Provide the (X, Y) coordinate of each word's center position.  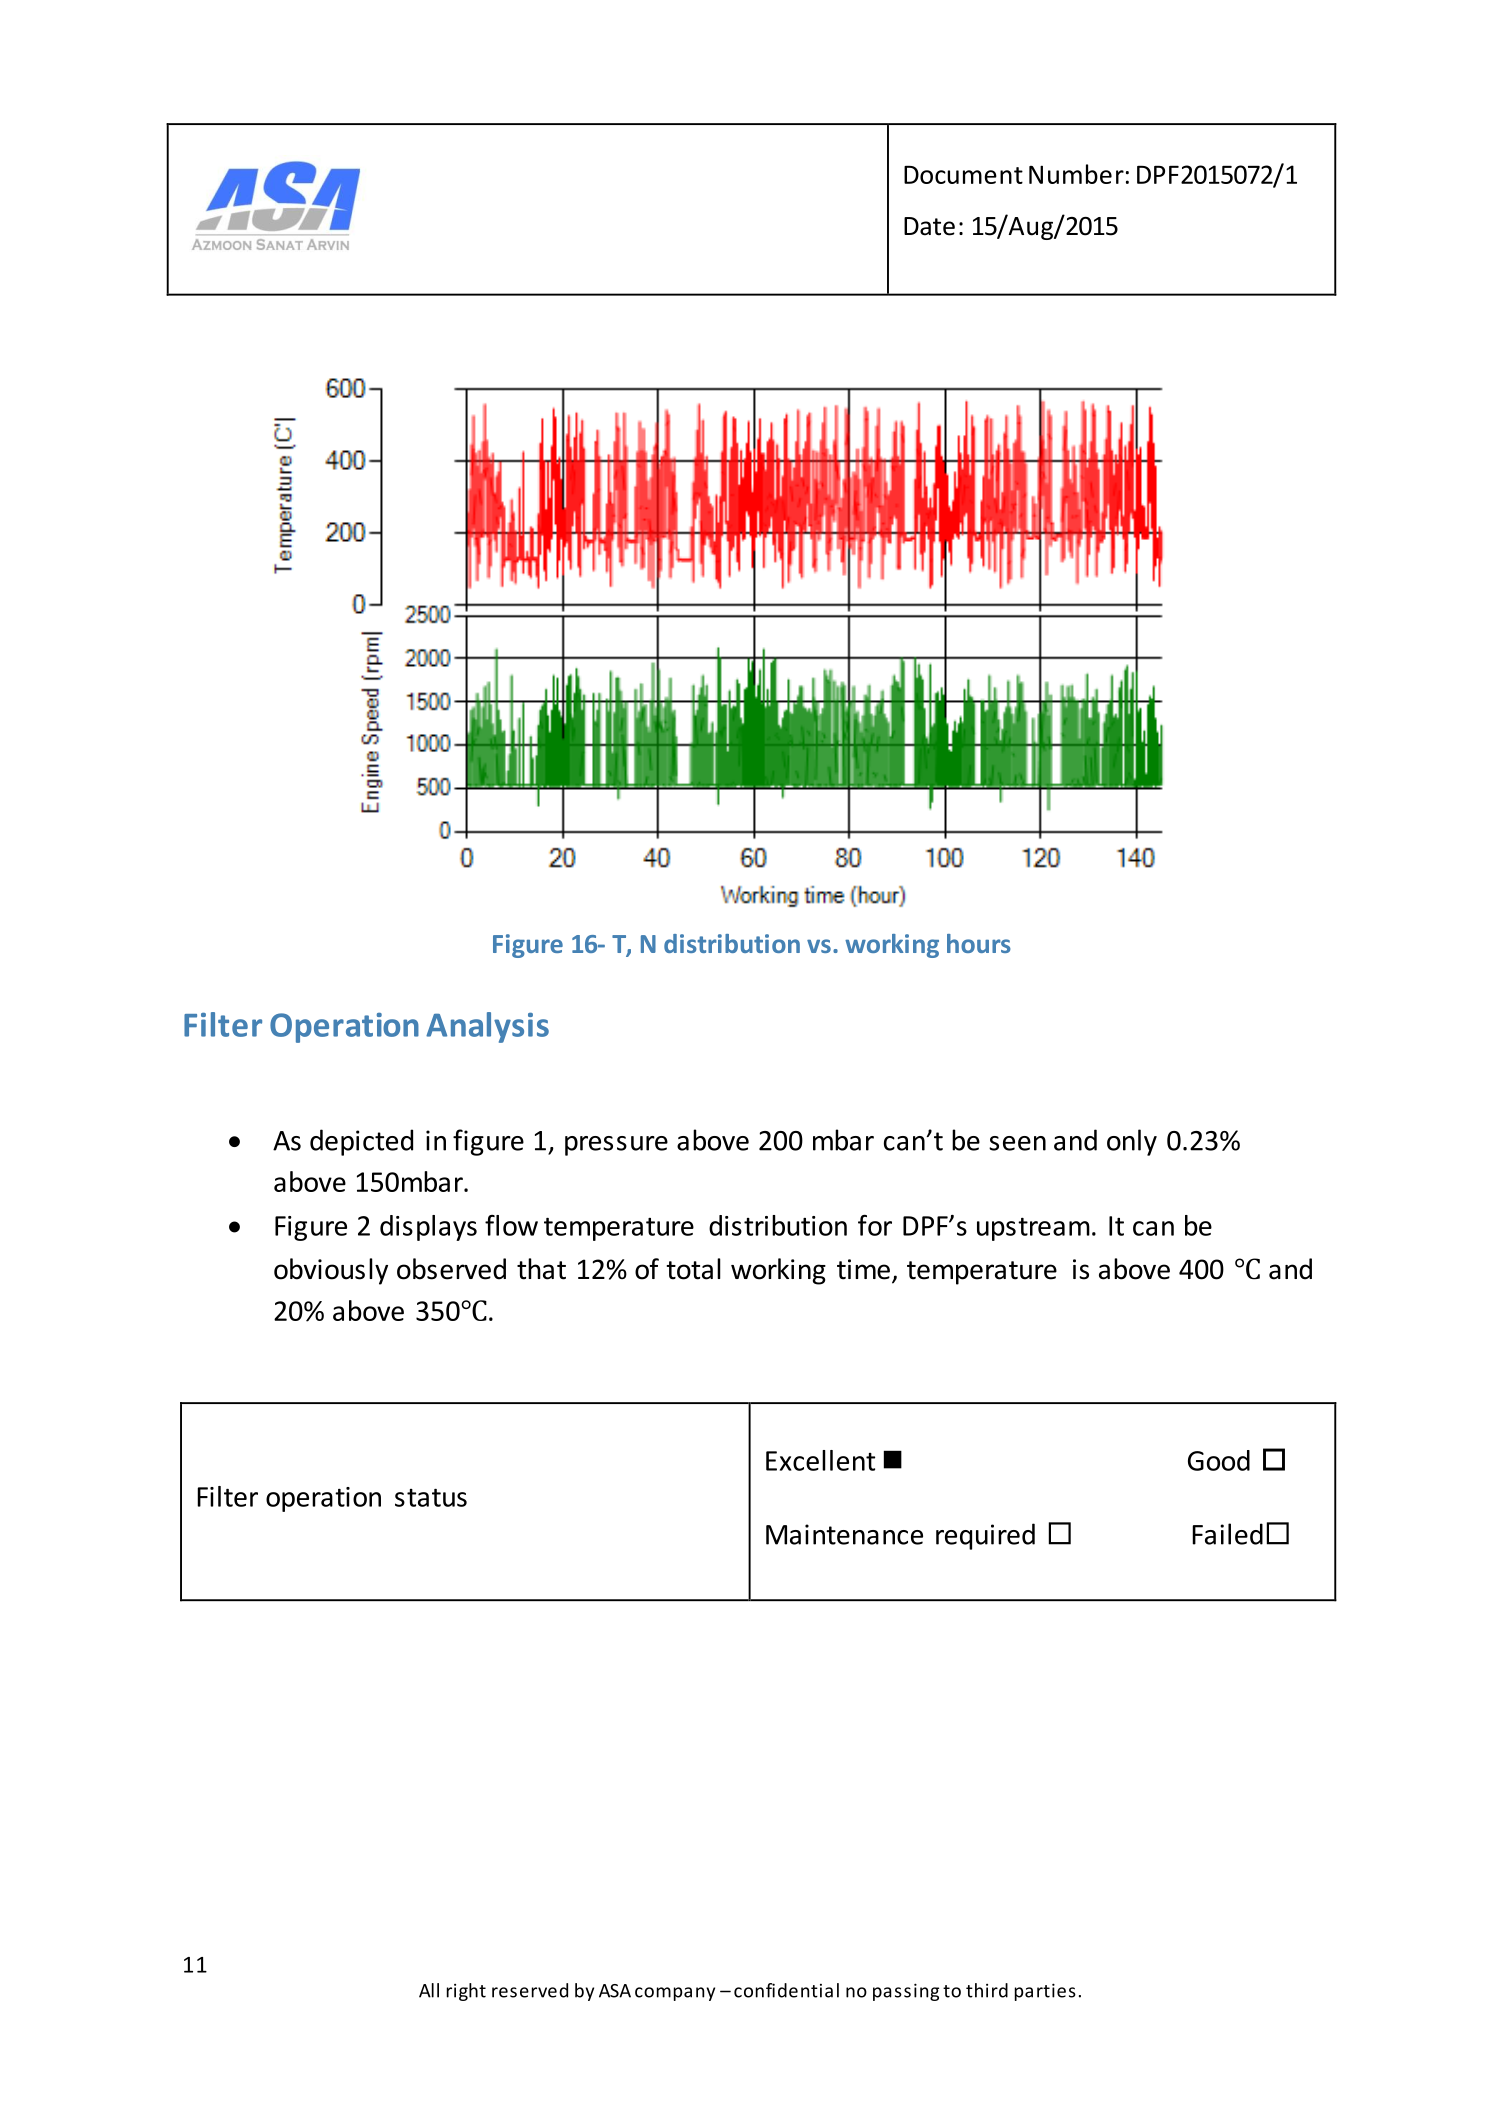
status (431, 1498)
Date (929, 226)
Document (963, 175)
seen (1017, 1143)
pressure (616, 1146)
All (429, 1990)
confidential (786, 1990)
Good (1219, 1460)
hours (979, 943)
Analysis (487, 1027)
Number (1076, 174)
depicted (361, 1142)
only (1132, 1142)
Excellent (820, 1460)
